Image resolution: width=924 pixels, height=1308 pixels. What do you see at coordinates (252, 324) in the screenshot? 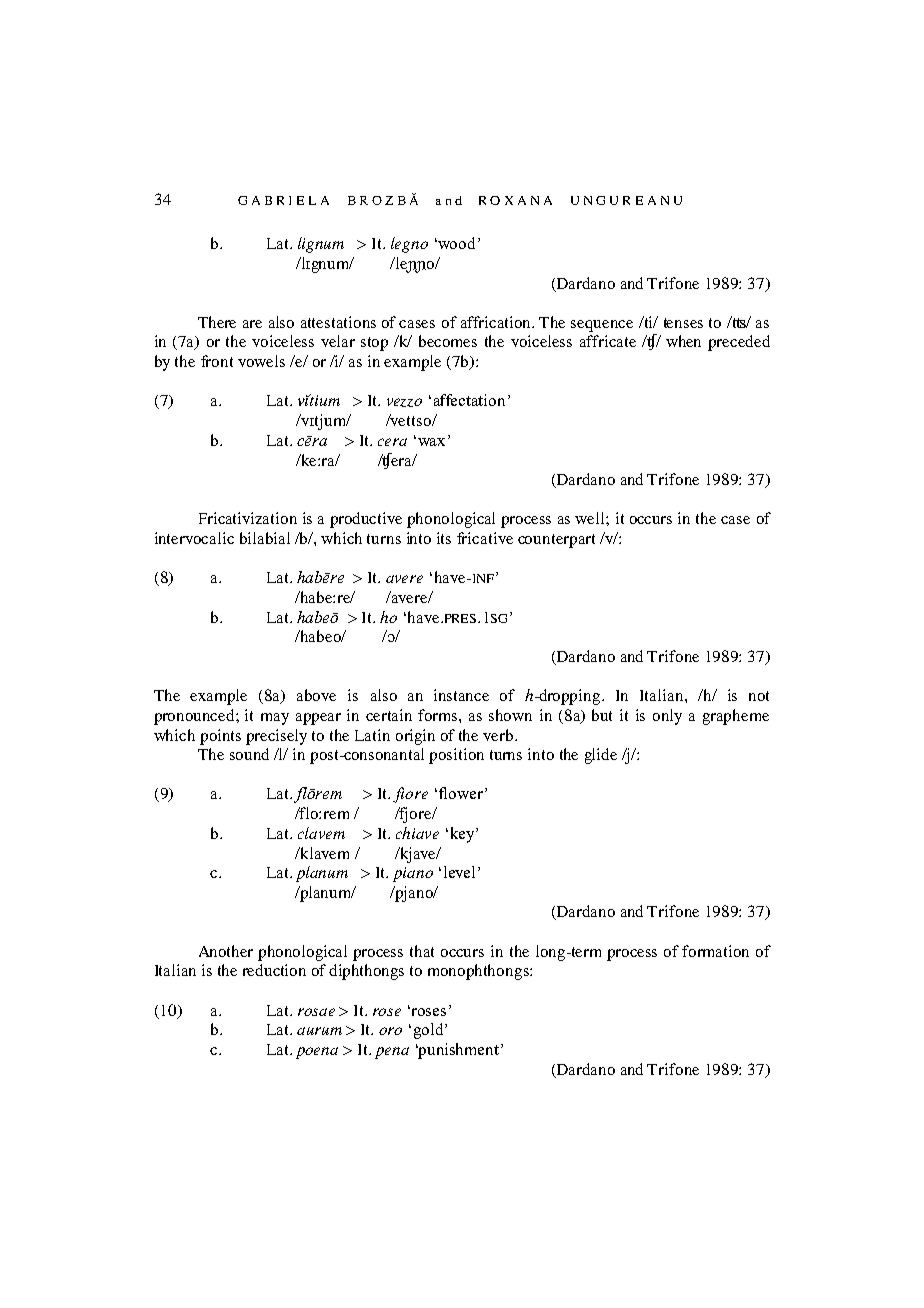
I see `are` at bounding box center [252, 324].
